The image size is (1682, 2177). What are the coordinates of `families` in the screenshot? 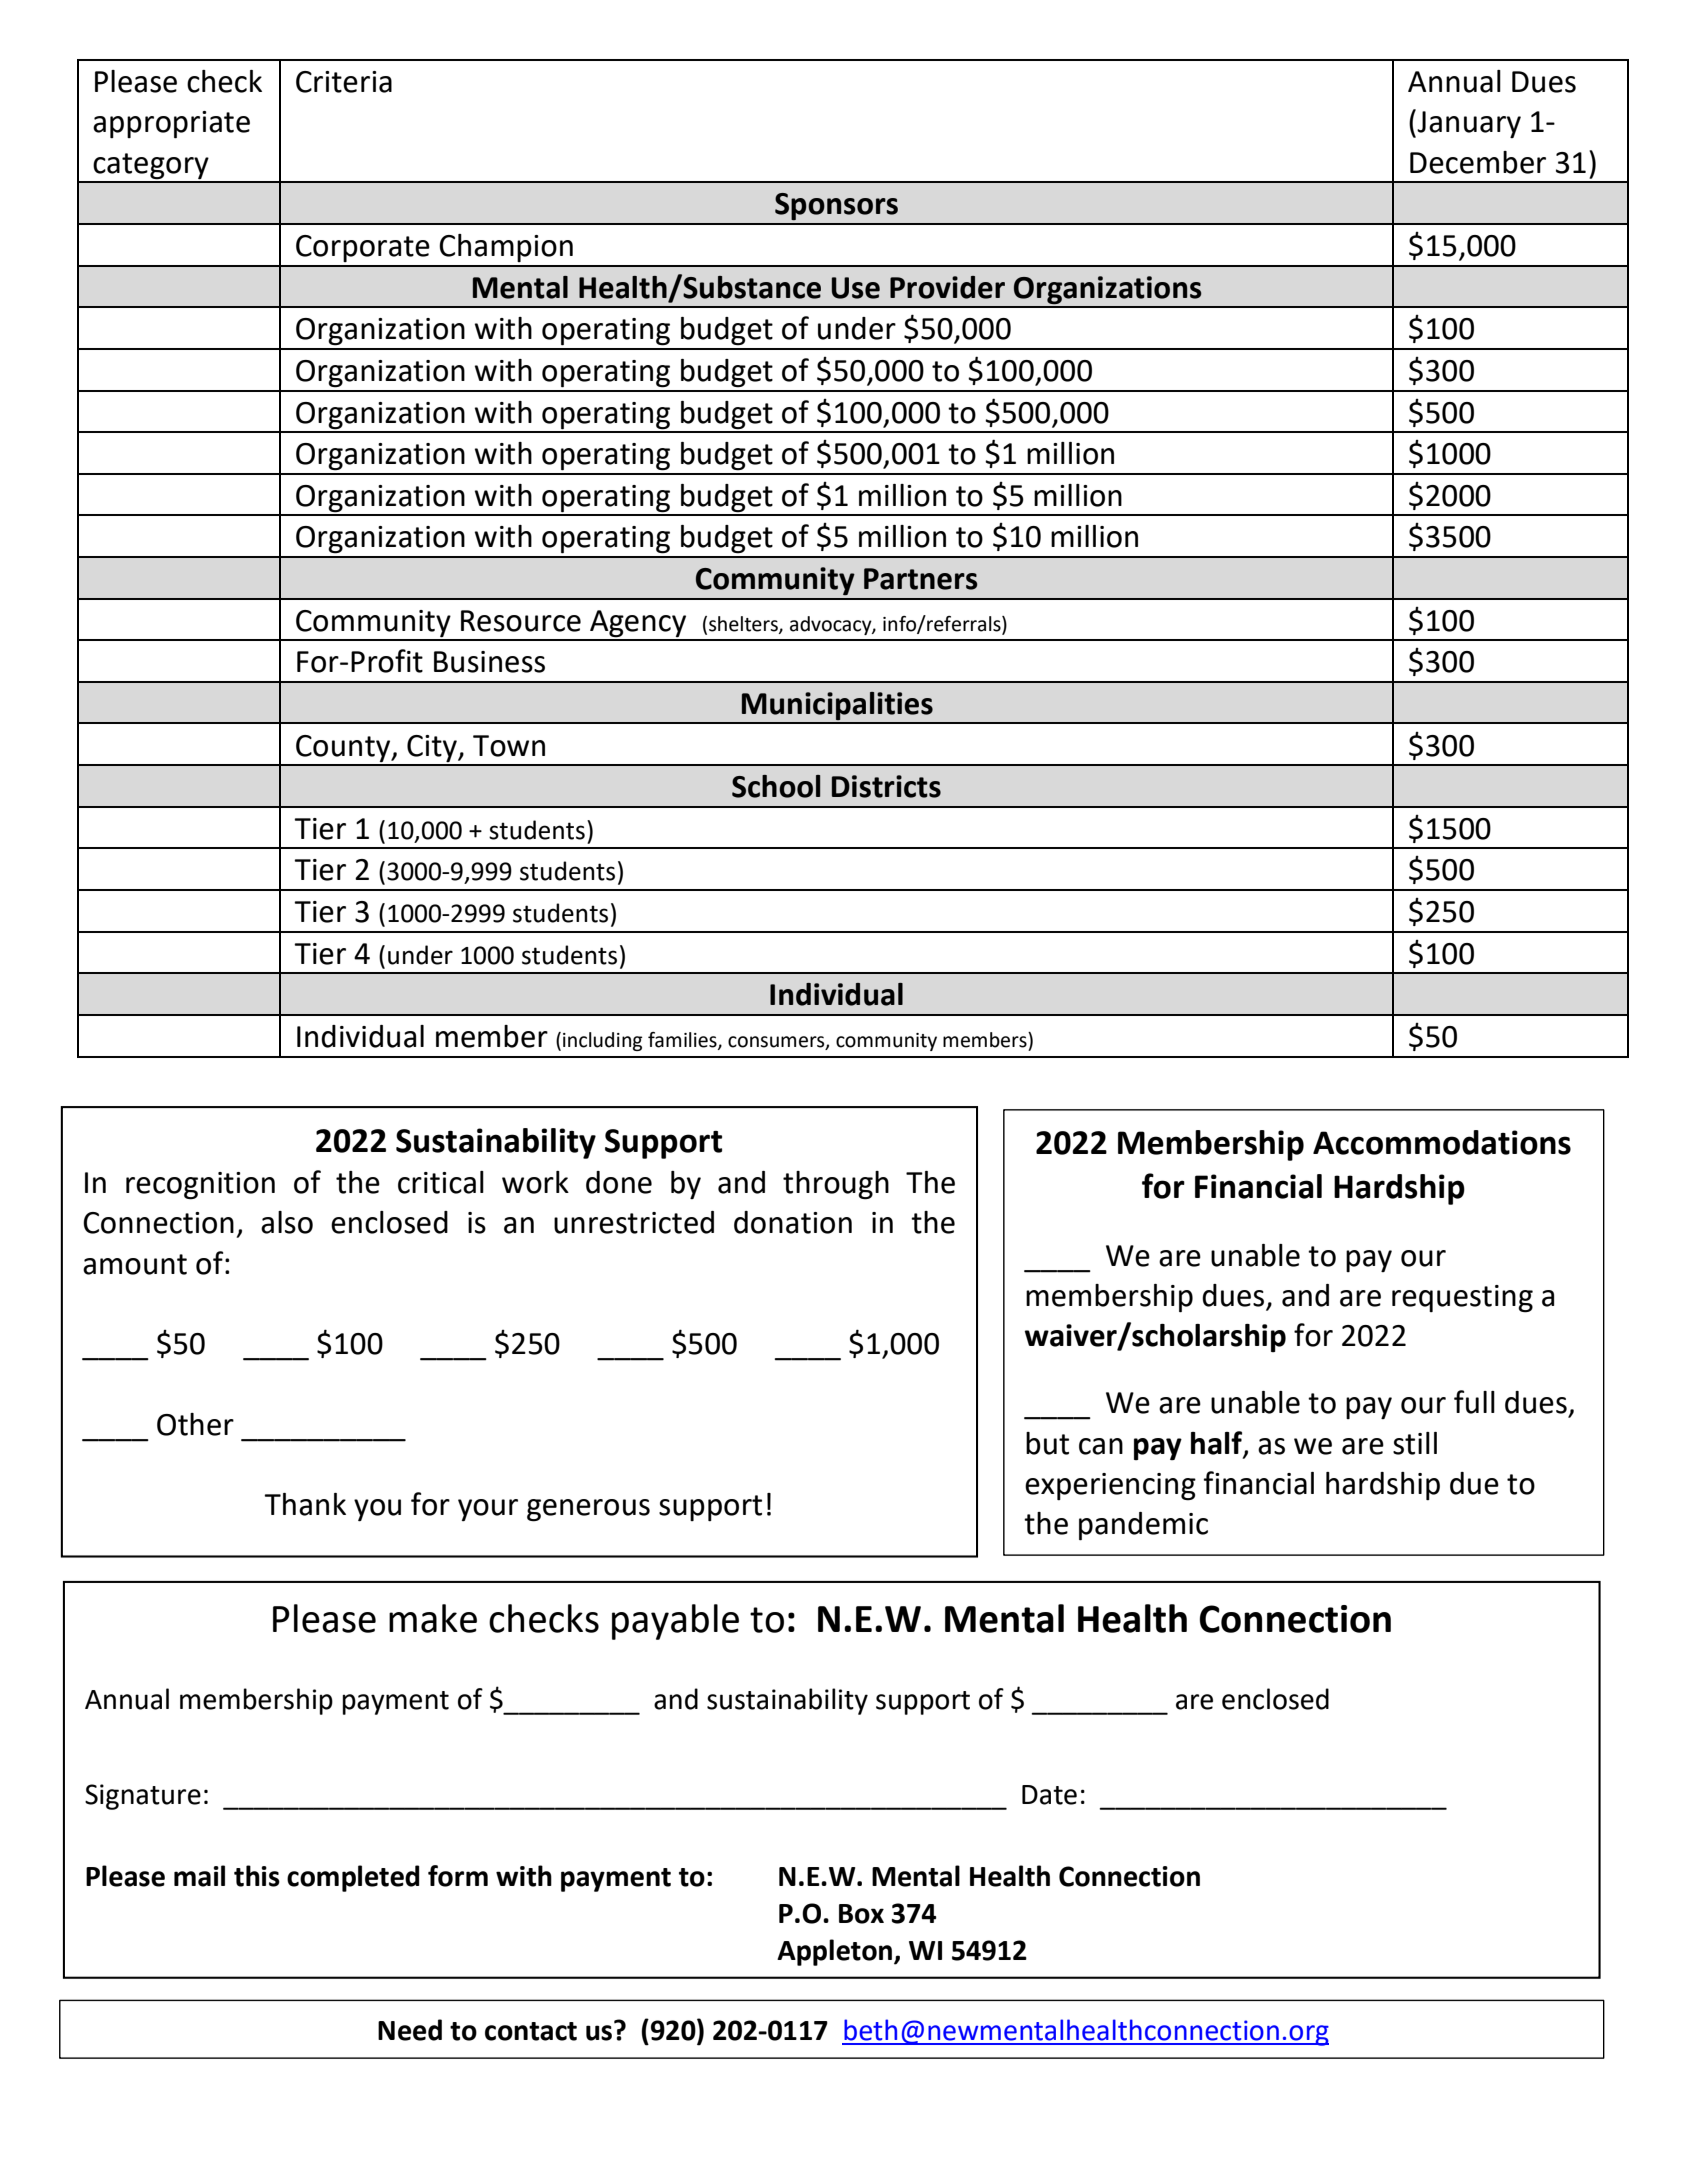 It's located at (683, 1041).
